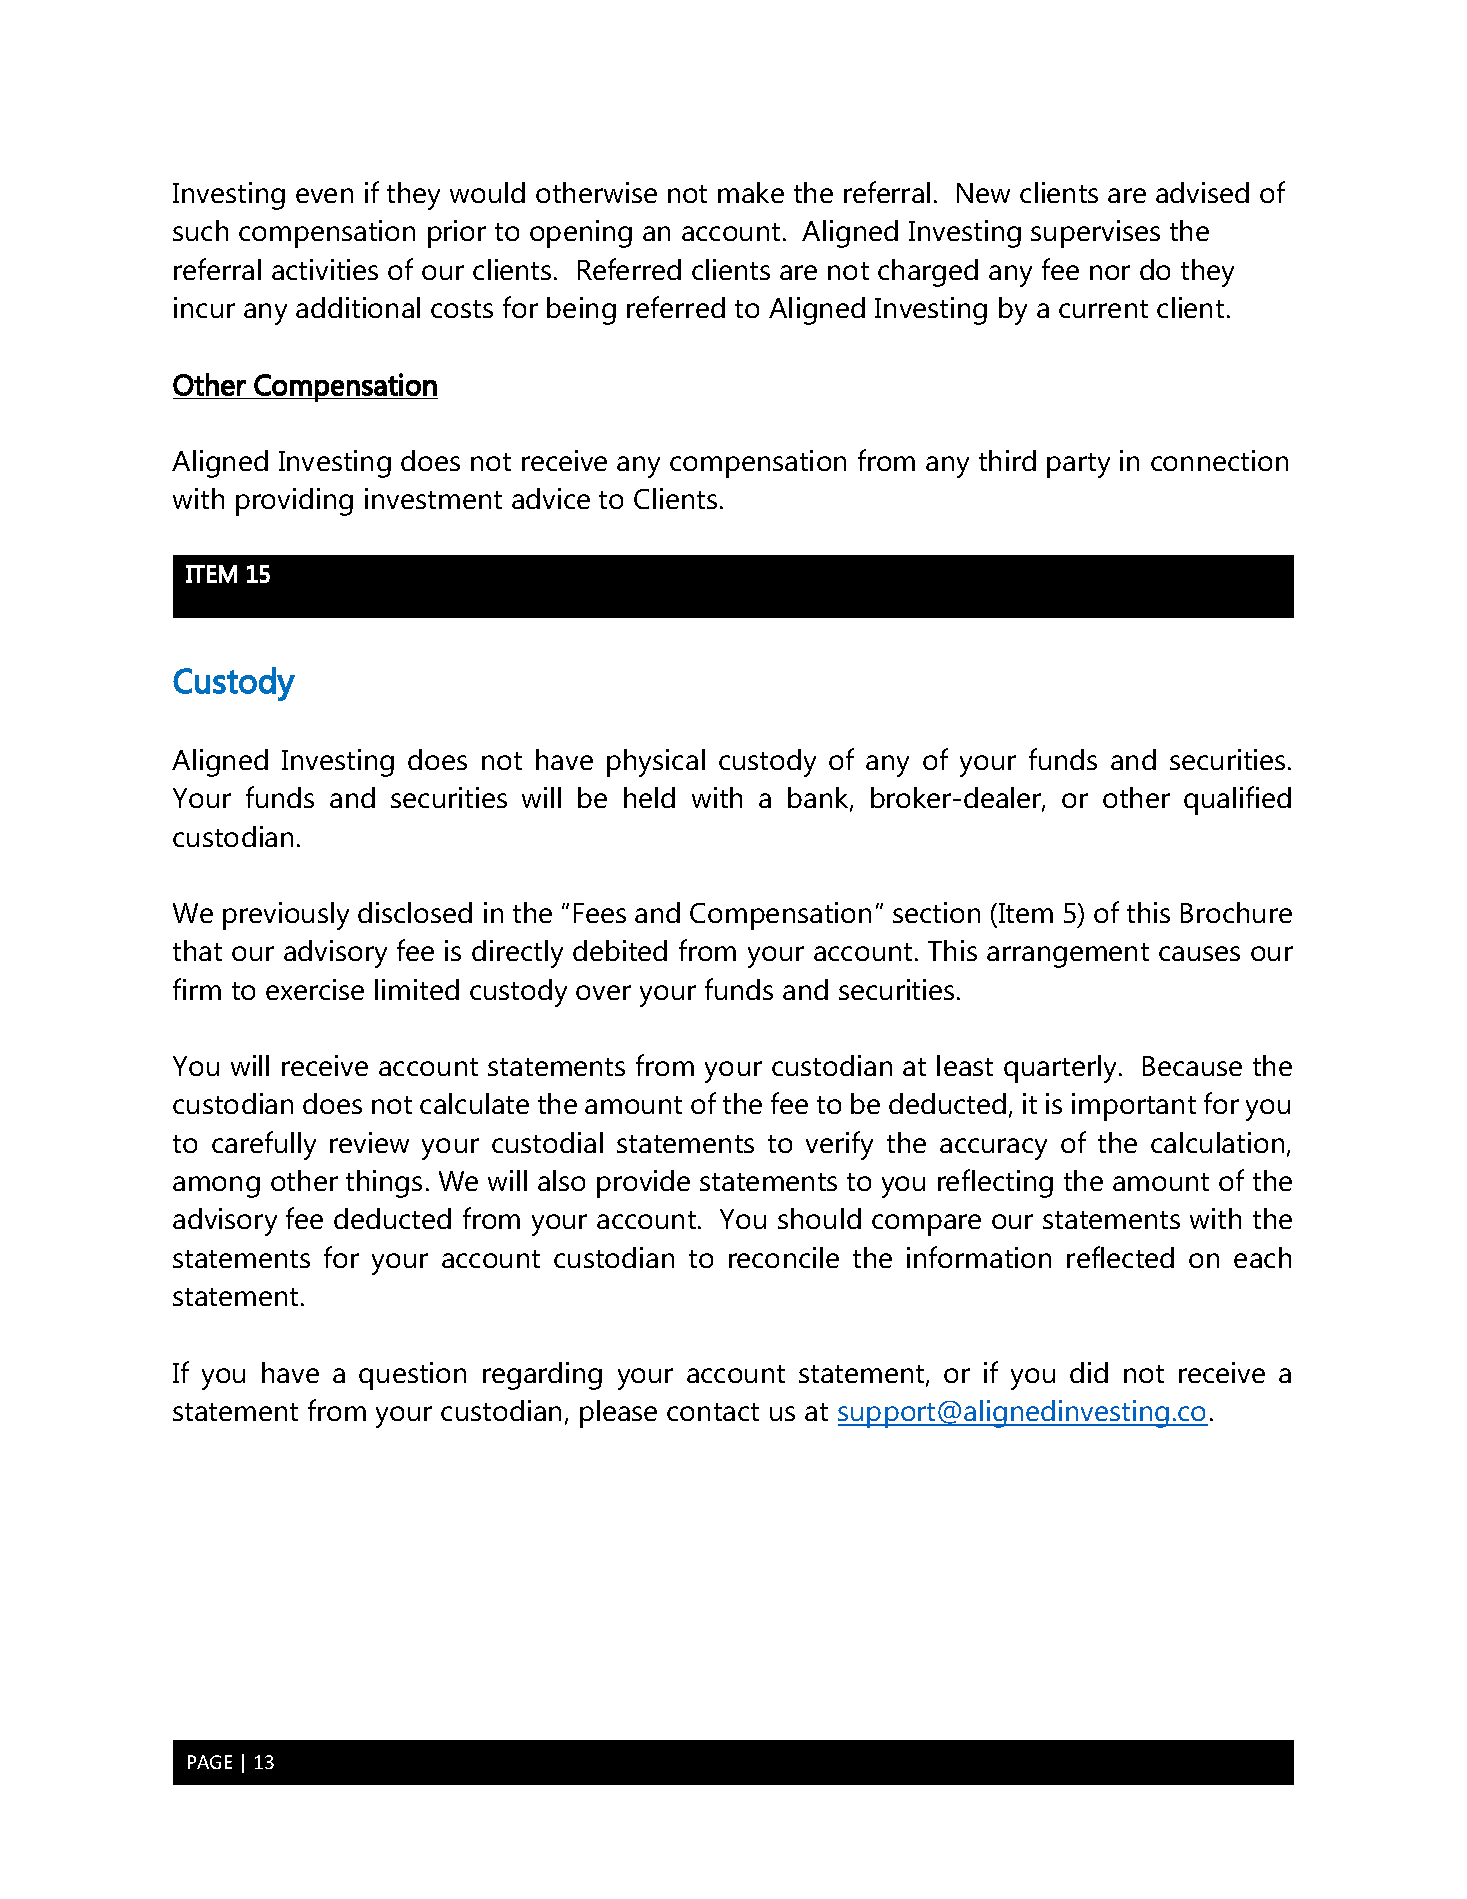 Image resolution: width=1467 pixels, height=1899 pixels. What do you see at coordinates (210, 1762) in the image?
I see `PAGE` at bounding box center [210, 1762].
